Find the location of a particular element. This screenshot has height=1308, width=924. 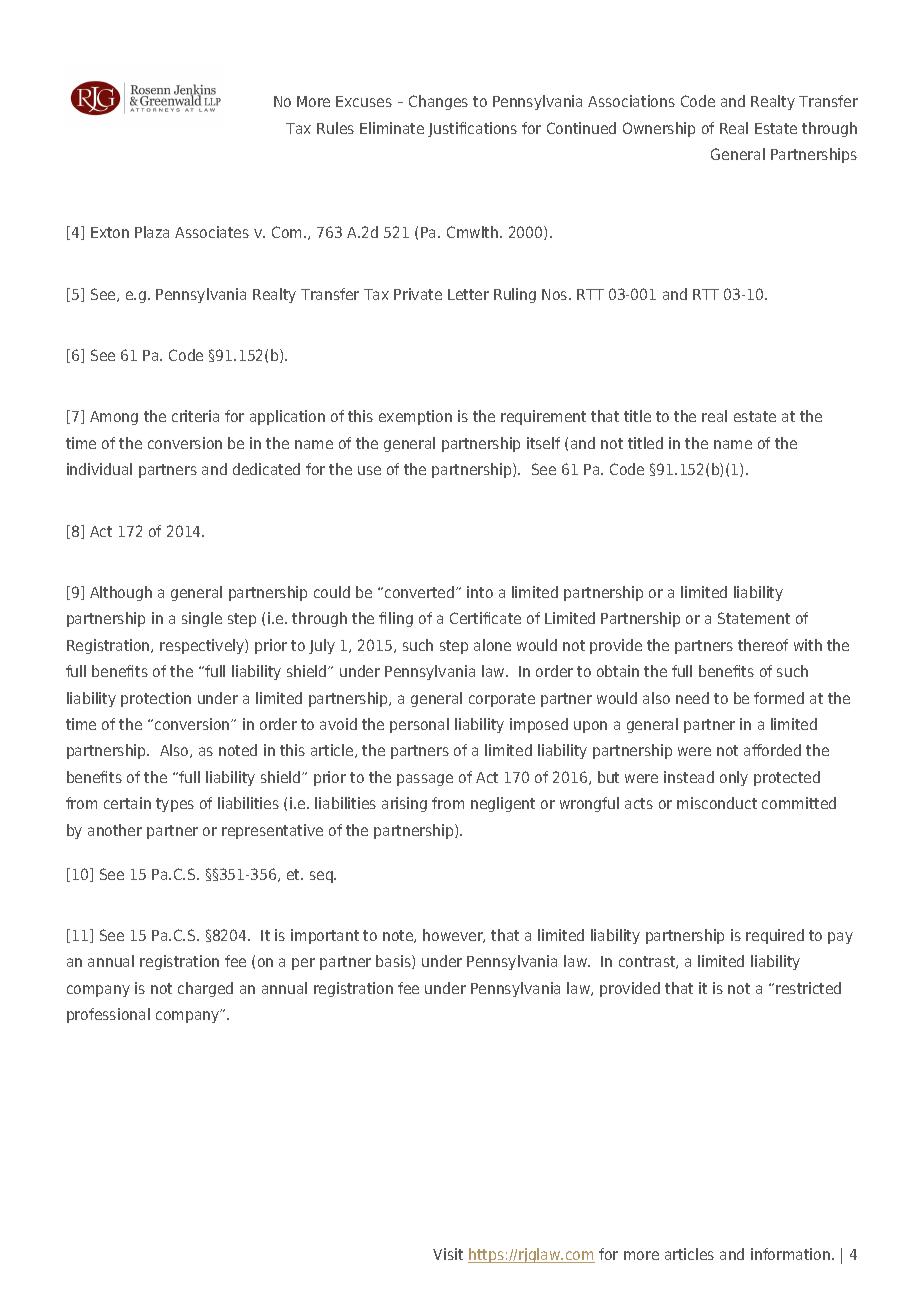

corporate is located at coordinates (502, 700).
